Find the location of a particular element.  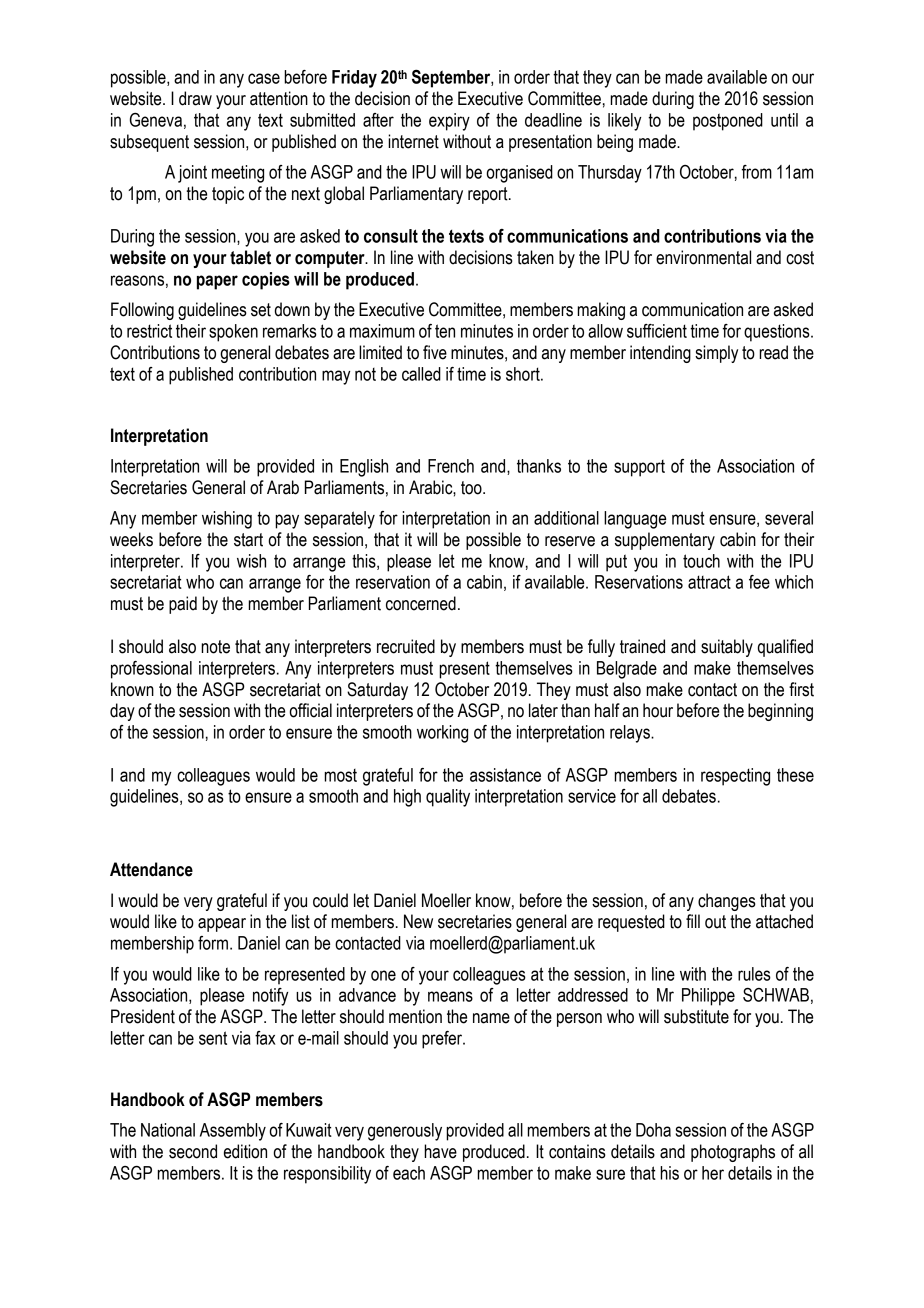

start is located at coordinates (248, 540).
